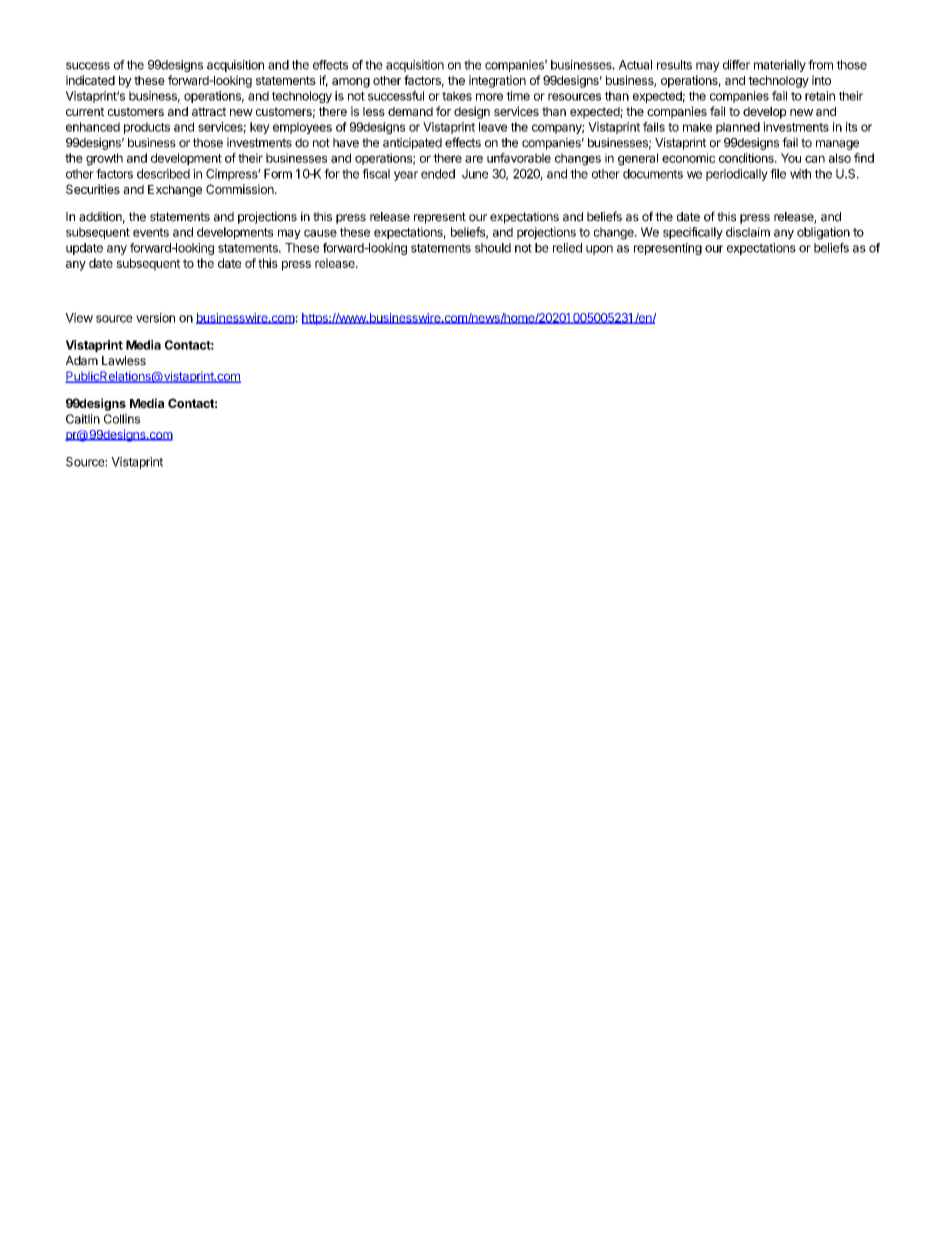 The image size is (952, 1233). Describe the element at coordinates (497, 81) in the screenshot. I see `integration` at that location.
